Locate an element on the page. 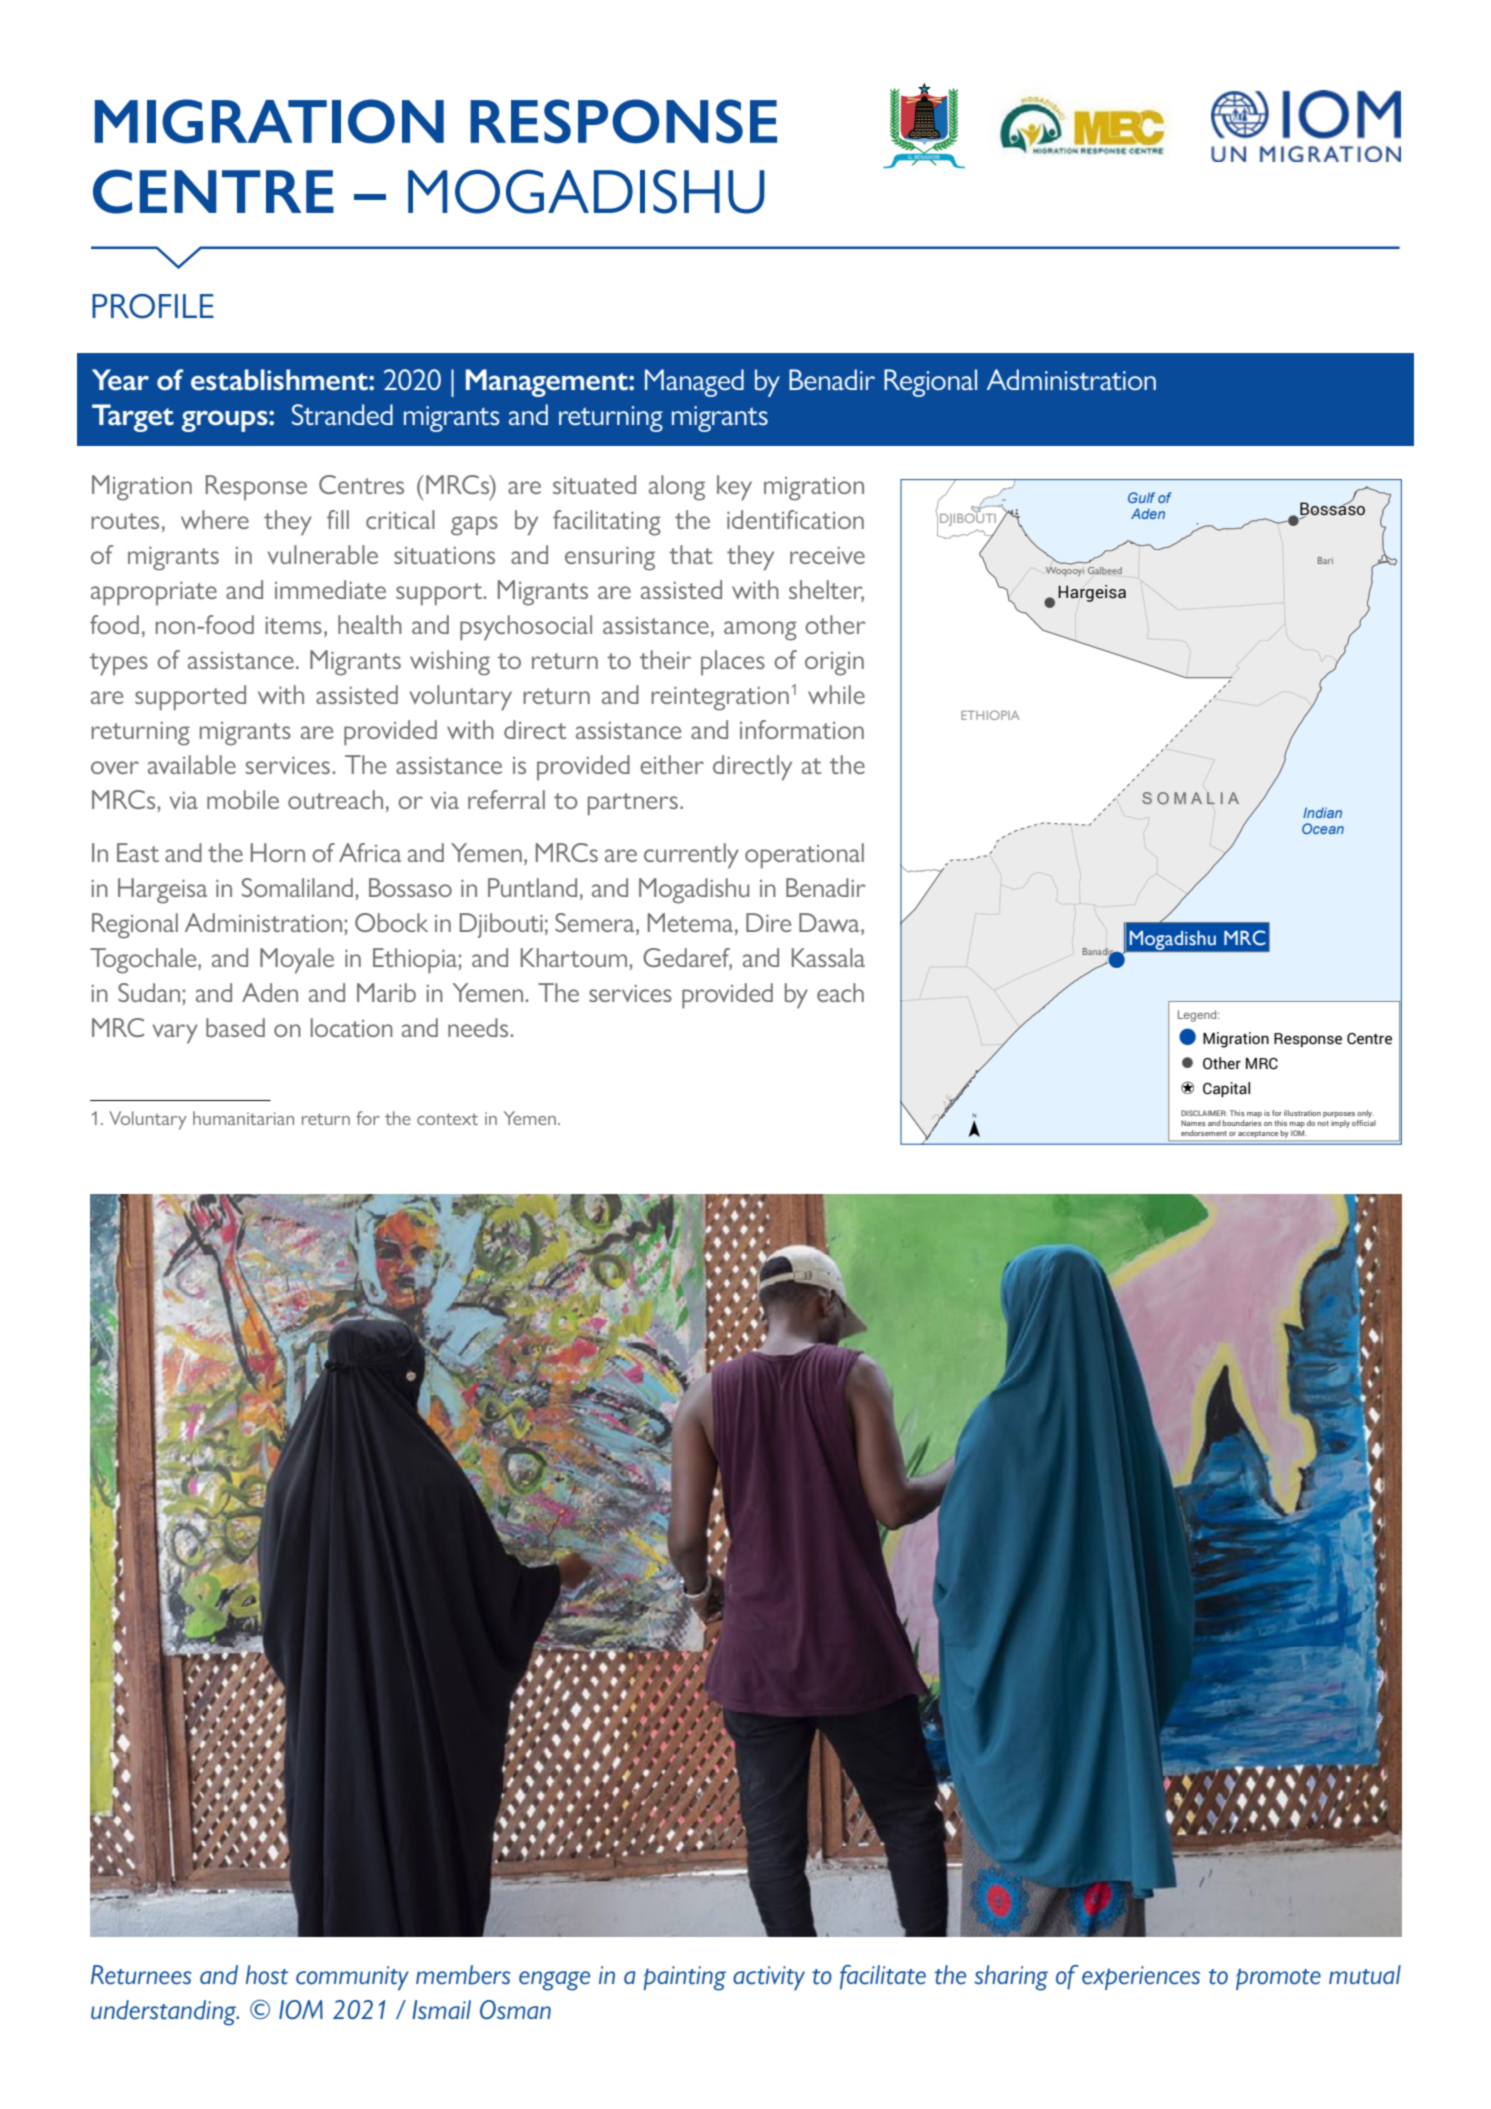 This page has width=1491, height=2109. Managed is located at coordinates (694, 383).
